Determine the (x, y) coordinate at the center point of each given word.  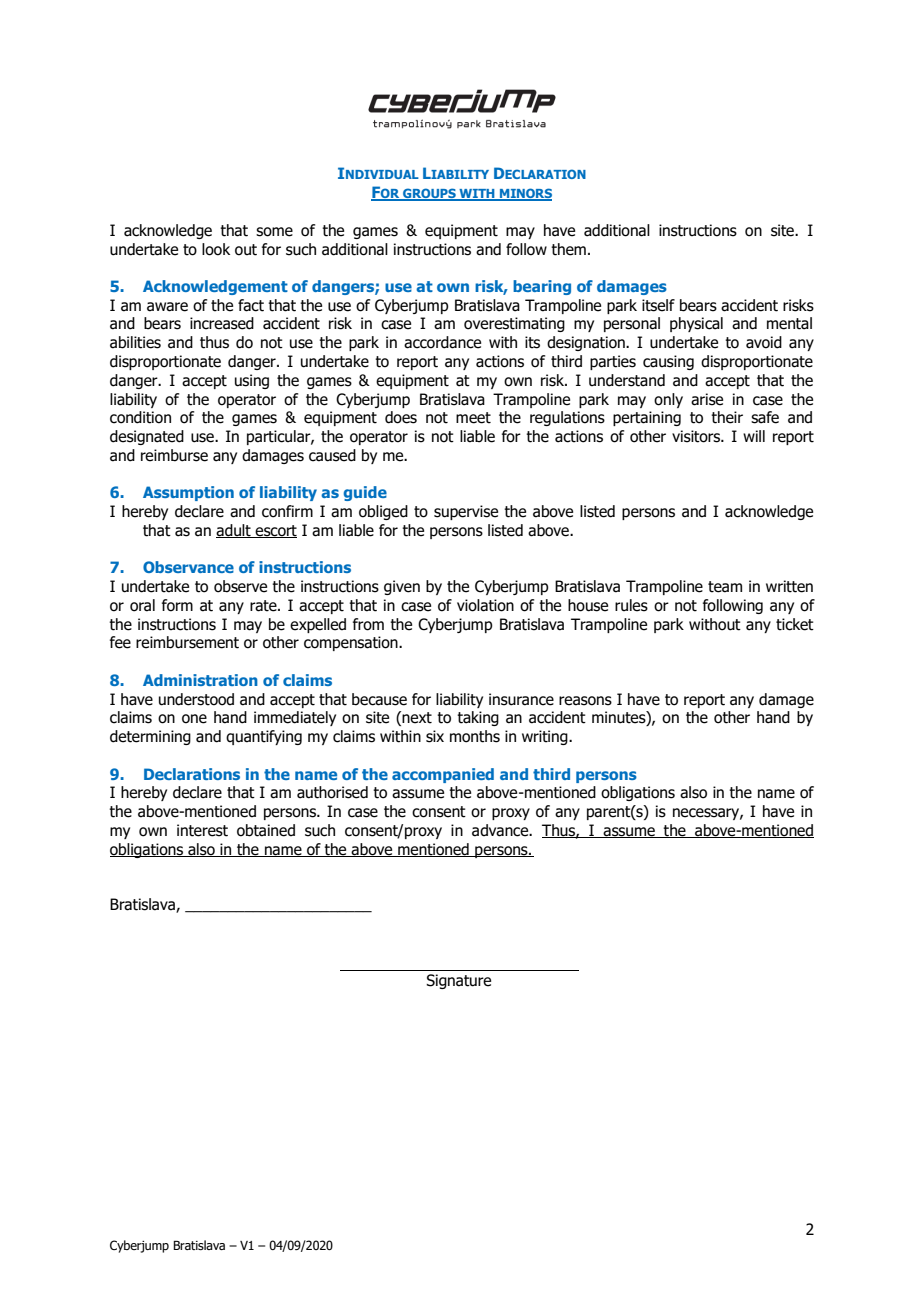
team (725, 587)
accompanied (443, 775)
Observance (188, 567)
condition (140, 417)
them (568, 249)
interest (202, 830)
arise (707, 399)
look (216, 249)
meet (473, 418)
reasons (585, 701)
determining (150, 737)
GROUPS (429, 194)
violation (485, 605)
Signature (458, 981)
